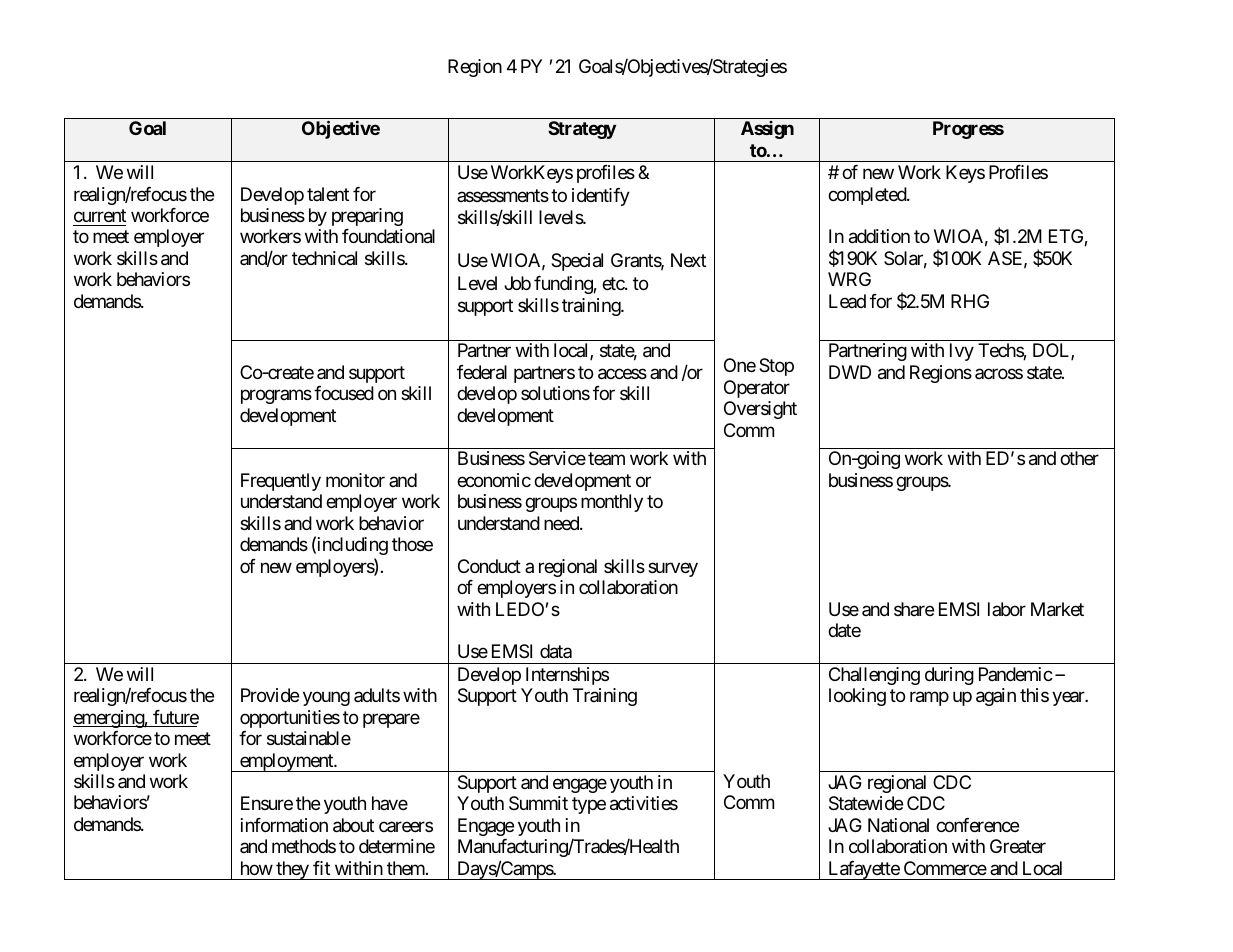  I want to click on talent, so click(328, 194).
